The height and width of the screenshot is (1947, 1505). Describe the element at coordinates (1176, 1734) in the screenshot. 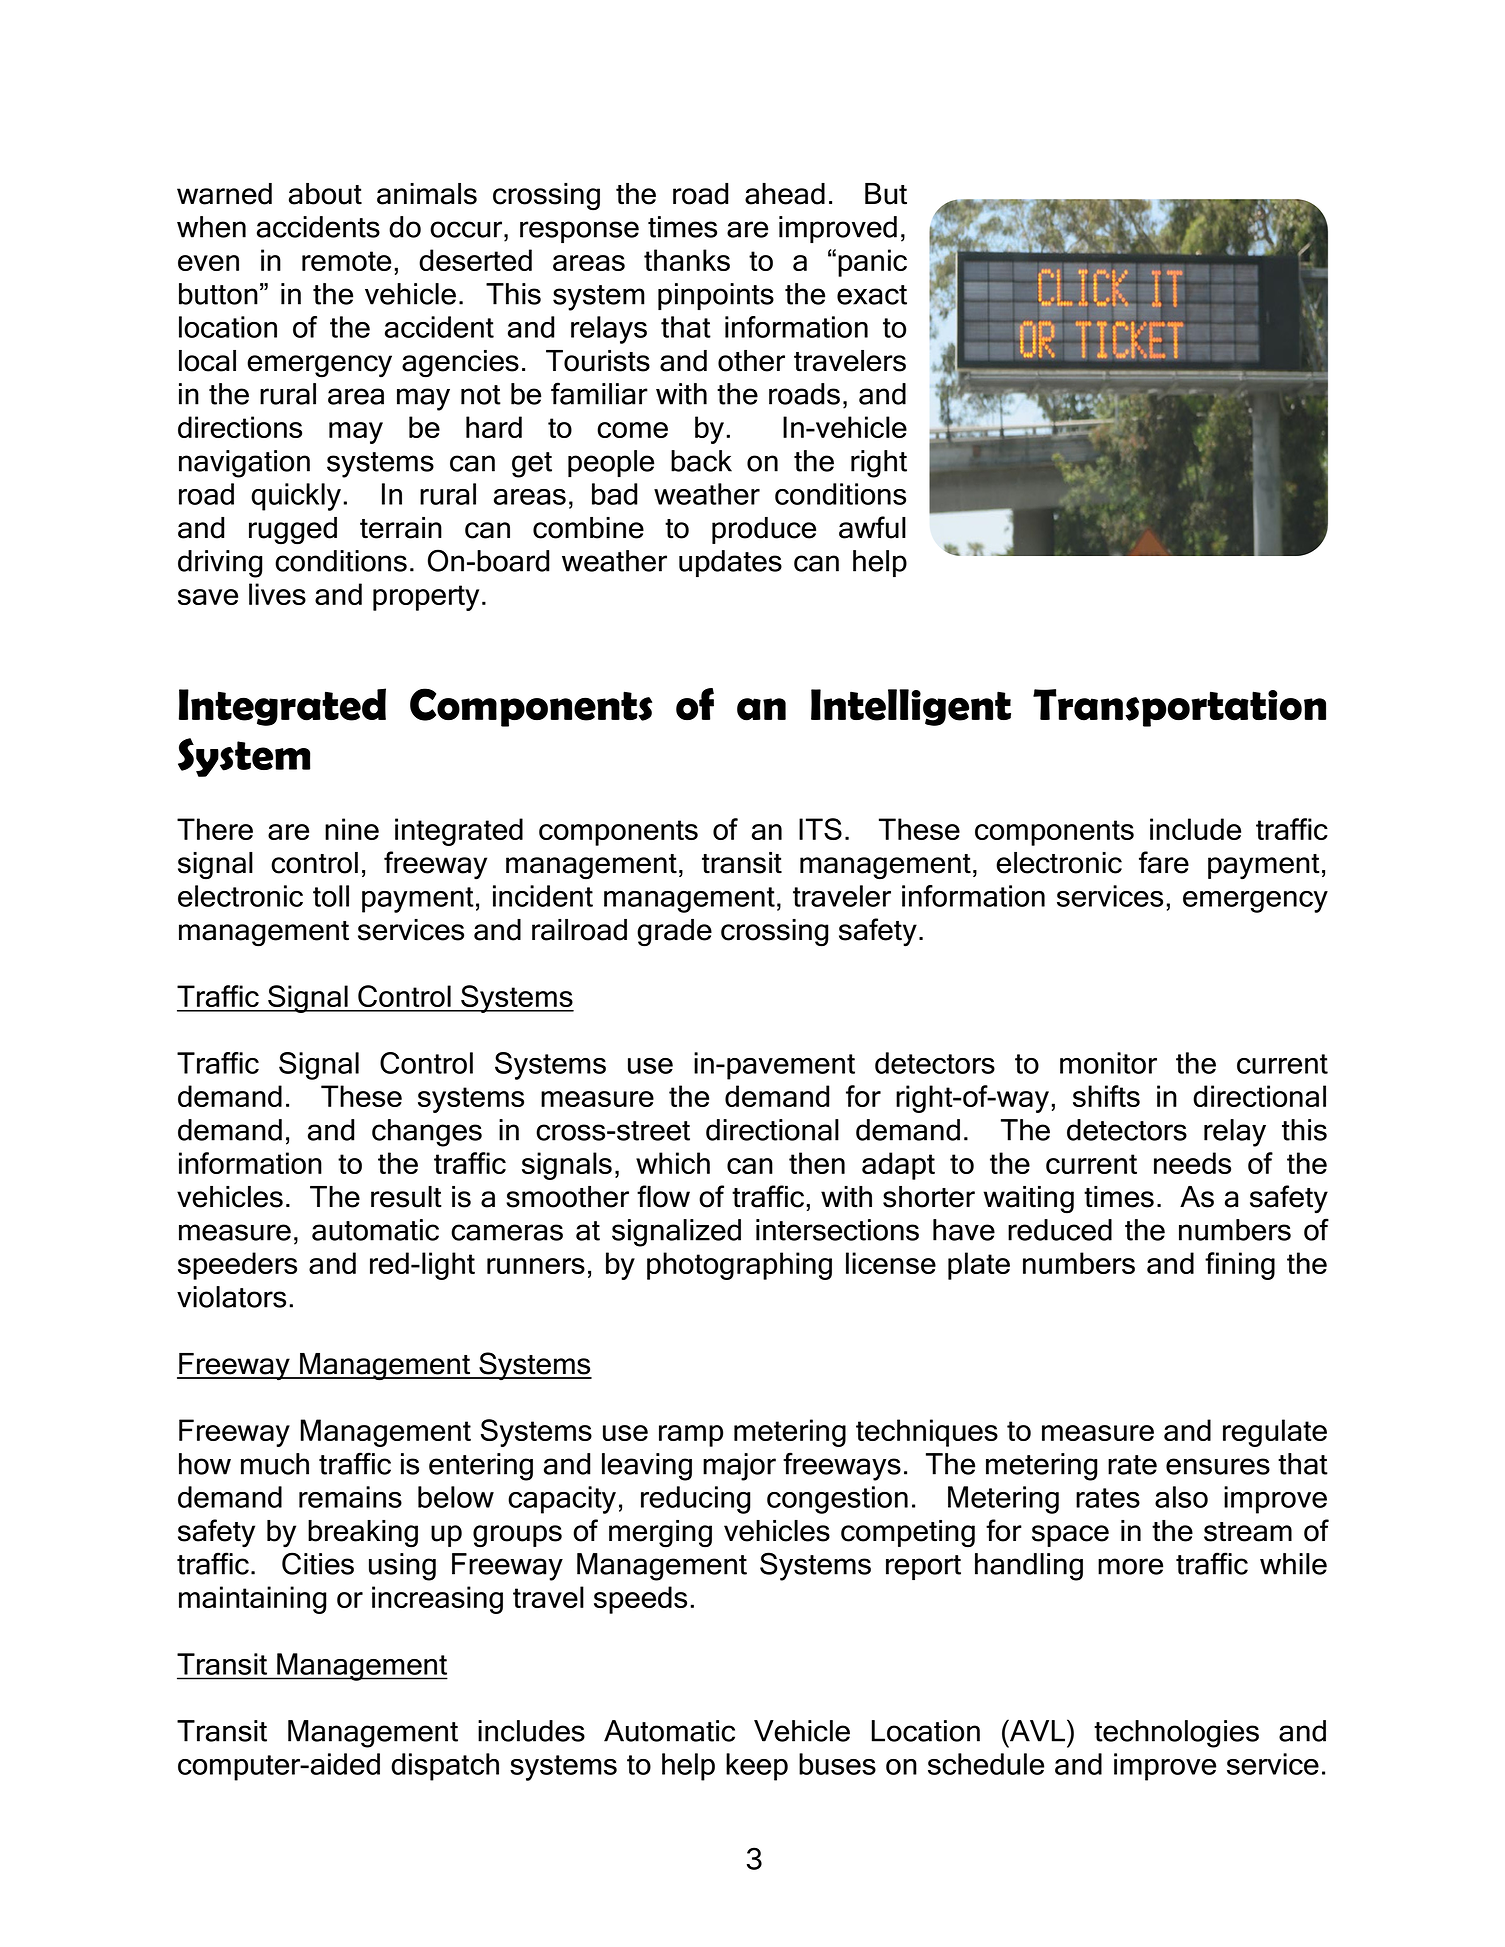

I see `technologies` at that location.
